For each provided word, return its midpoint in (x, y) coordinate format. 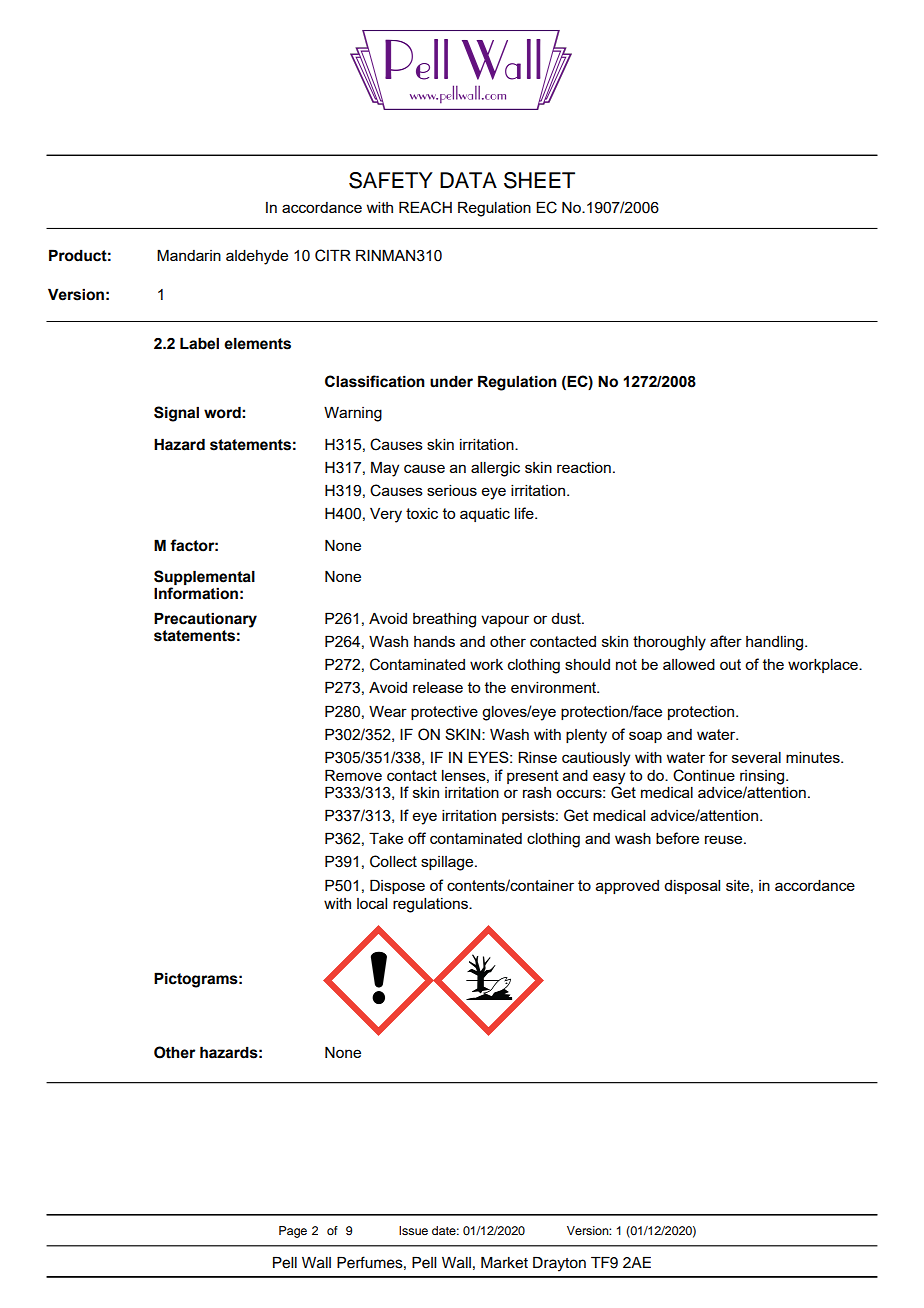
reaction (584, 467)
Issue (413, 1230)
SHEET (539, 180)
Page (293, 1232)
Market (504, 1263)
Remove (353, 775)
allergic (495, 469)
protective (444, 713)
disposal (692, 887)
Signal (176, 414)
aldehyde (257, 257)
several (756, 757)
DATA (468, 180)
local (372, 903)
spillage (448, 863)
